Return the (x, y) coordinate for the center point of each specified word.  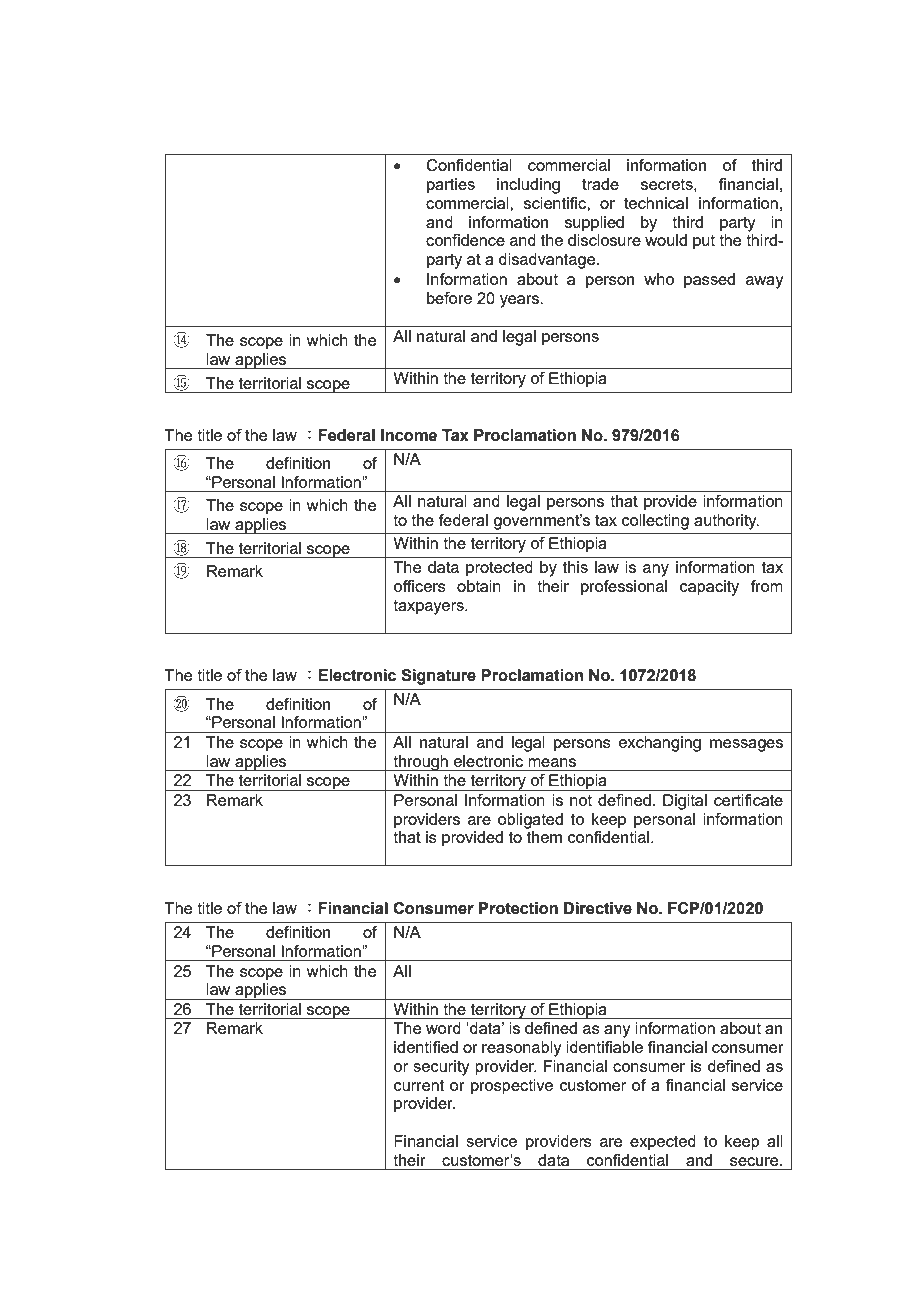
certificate (748, 800)
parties (451, 186)
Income (409, 435)
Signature (438, 677)
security (441, 1068)
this (575, 567)
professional (624, 588)
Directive (598, 908)
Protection (518, 908)
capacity (709, 588)
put (704, 242)
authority (726, 522)
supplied (594, 224)
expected (663, 1143)
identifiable (604, 1047)
